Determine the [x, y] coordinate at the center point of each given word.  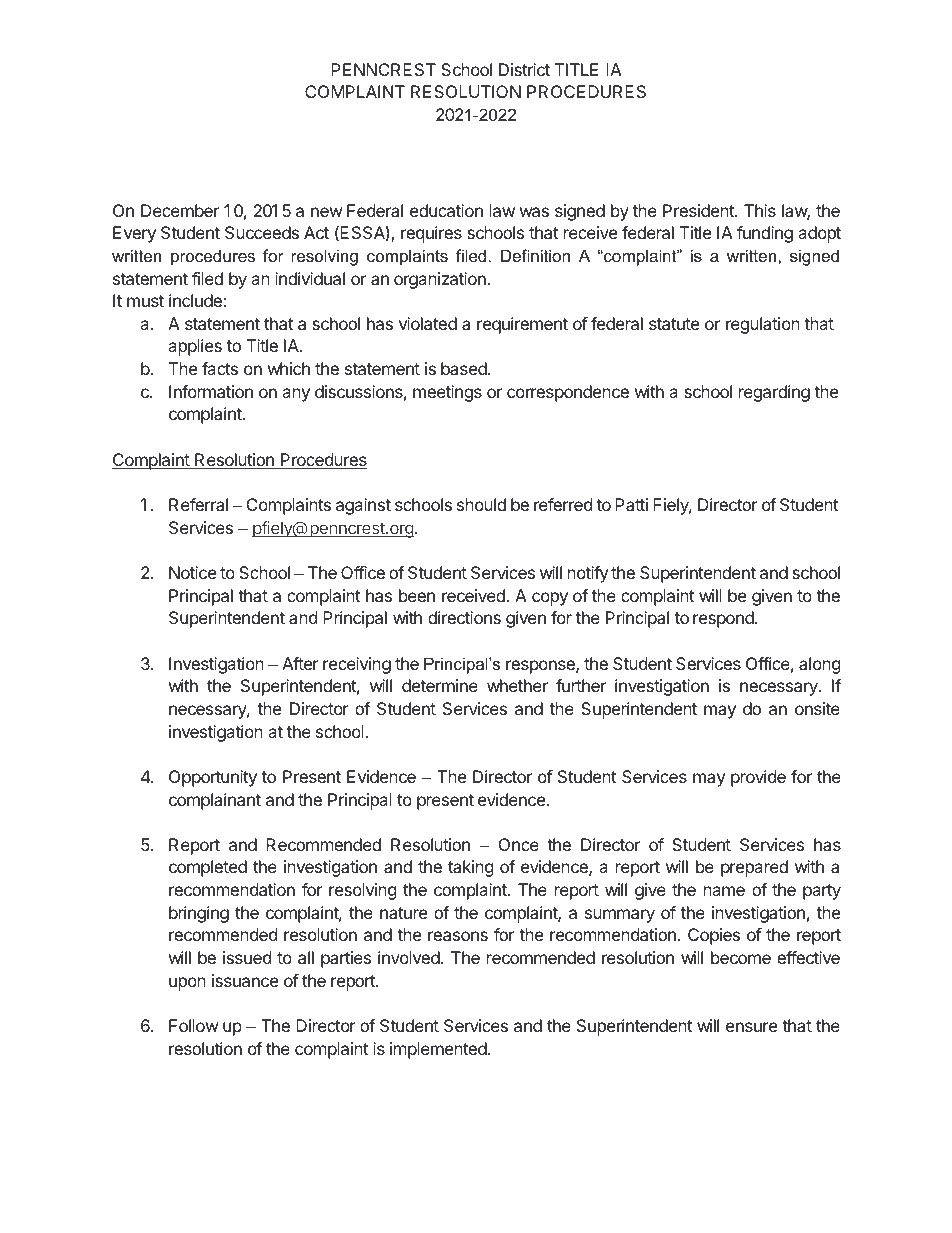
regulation [763, 325]
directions [464, 617]
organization [440, 280]
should [481, 504]
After [300, 663]
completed [208, 868]
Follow [194, 1025]
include [195, 300]
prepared [754, 868]
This [760, 210]
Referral [198, 504]
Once [519, 844]
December [180, 210]
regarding [774, 393]
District [524, 69]
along [820, 665]
